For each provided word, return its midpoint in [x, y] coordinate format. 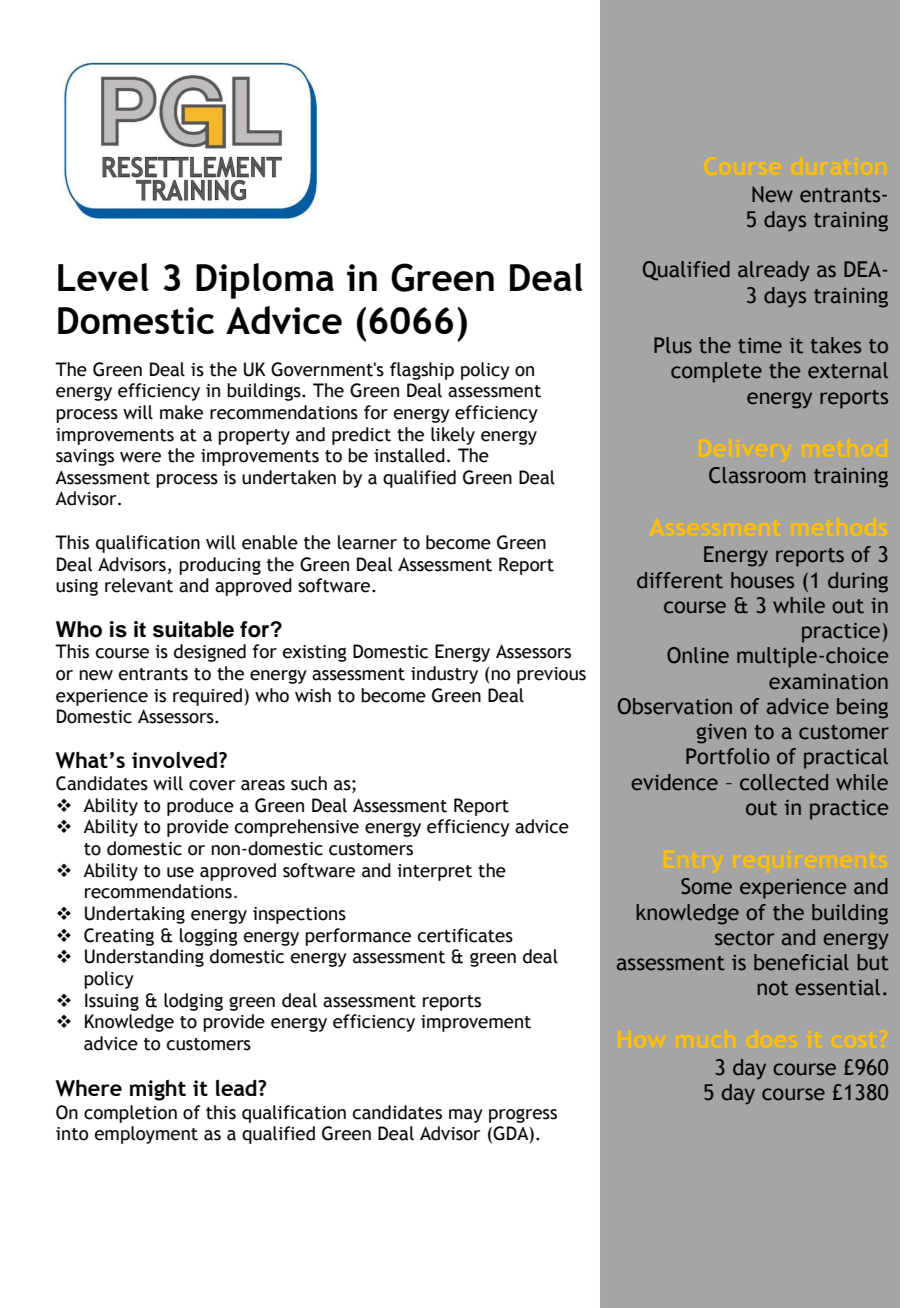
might [158, 1090]
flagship [422, 371]
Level [103, 277]
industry [444, 675]
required [207, 697]
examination [828, 682]
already [774, 271]
